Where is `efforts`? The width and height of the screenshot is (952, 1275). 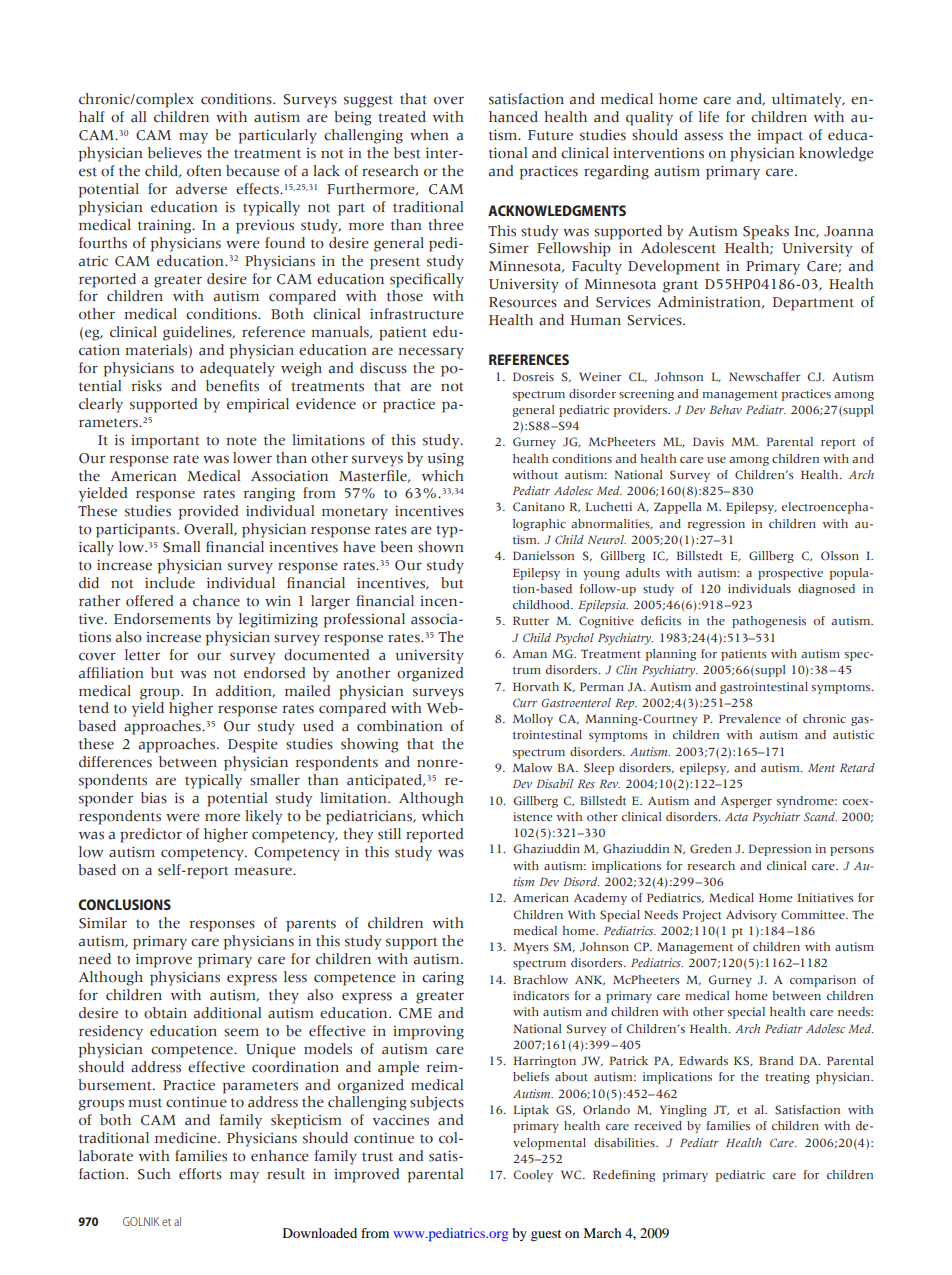
efforts is located at coordinates (200, 1174).
